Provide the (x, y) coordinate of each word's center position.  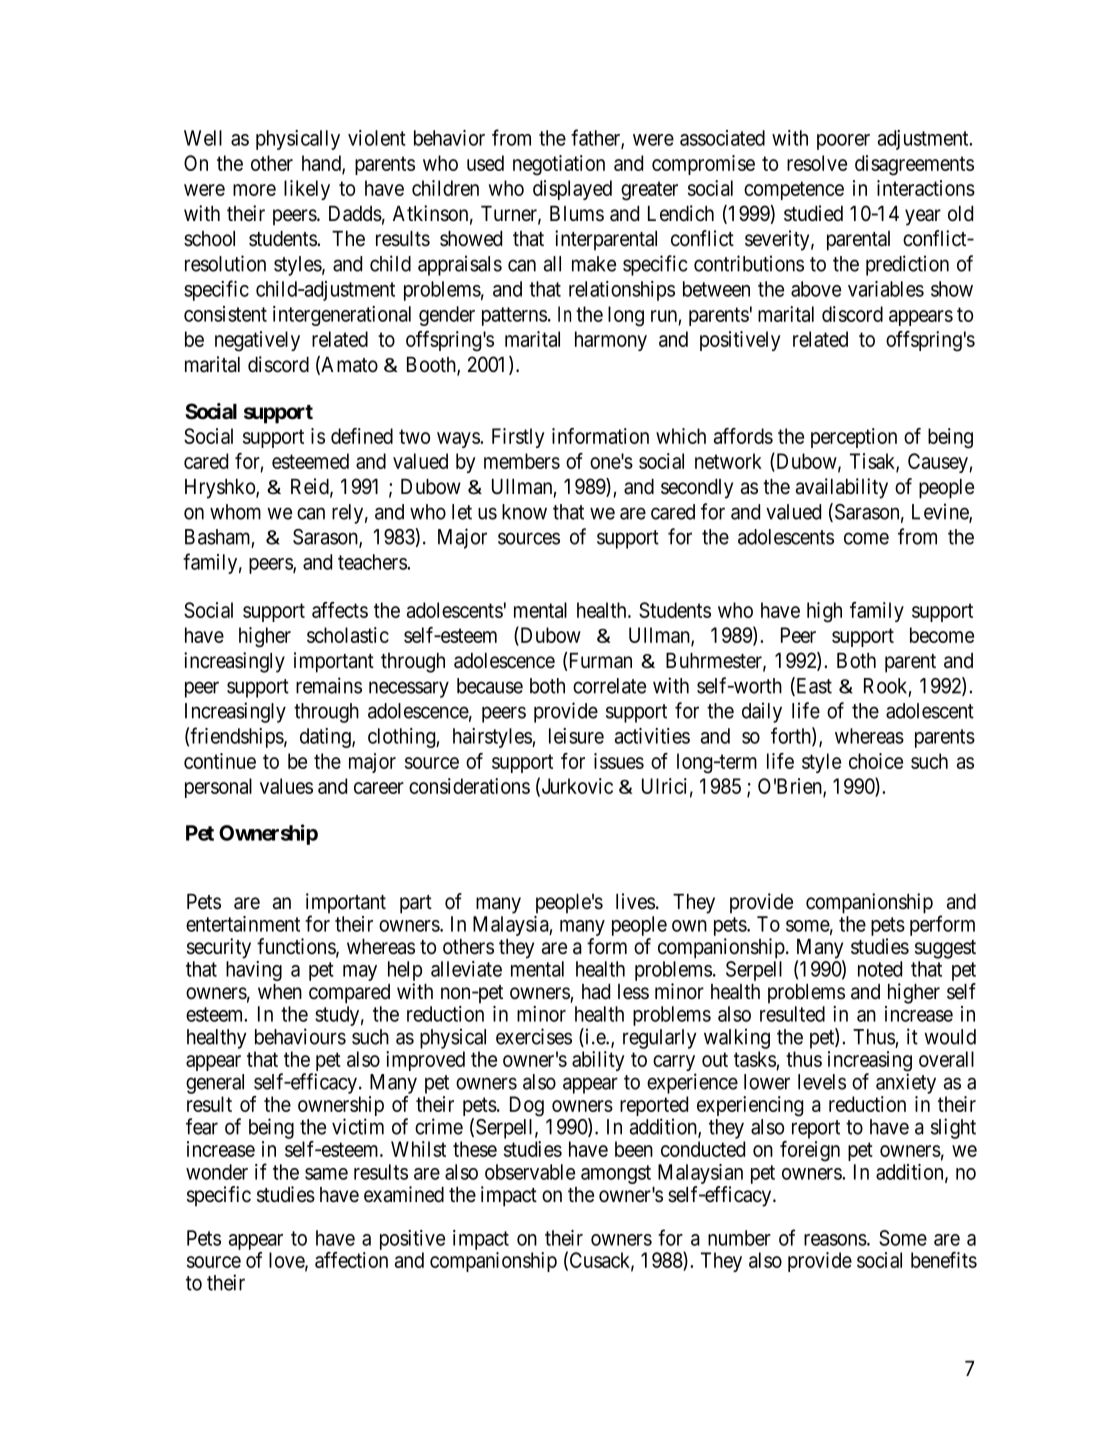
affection (351, 1260)
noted (880, 969)
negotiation (559, 165)
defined (362, 436)
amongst (616, 1174)
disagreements (914, 165)
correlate (609, 686)
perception (854, 438)
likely (307, 190)
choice (876, 761)
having (254, 971)
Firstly (518, 438)
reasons (835, 1240)
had (596, 992)
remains (329, 685)
